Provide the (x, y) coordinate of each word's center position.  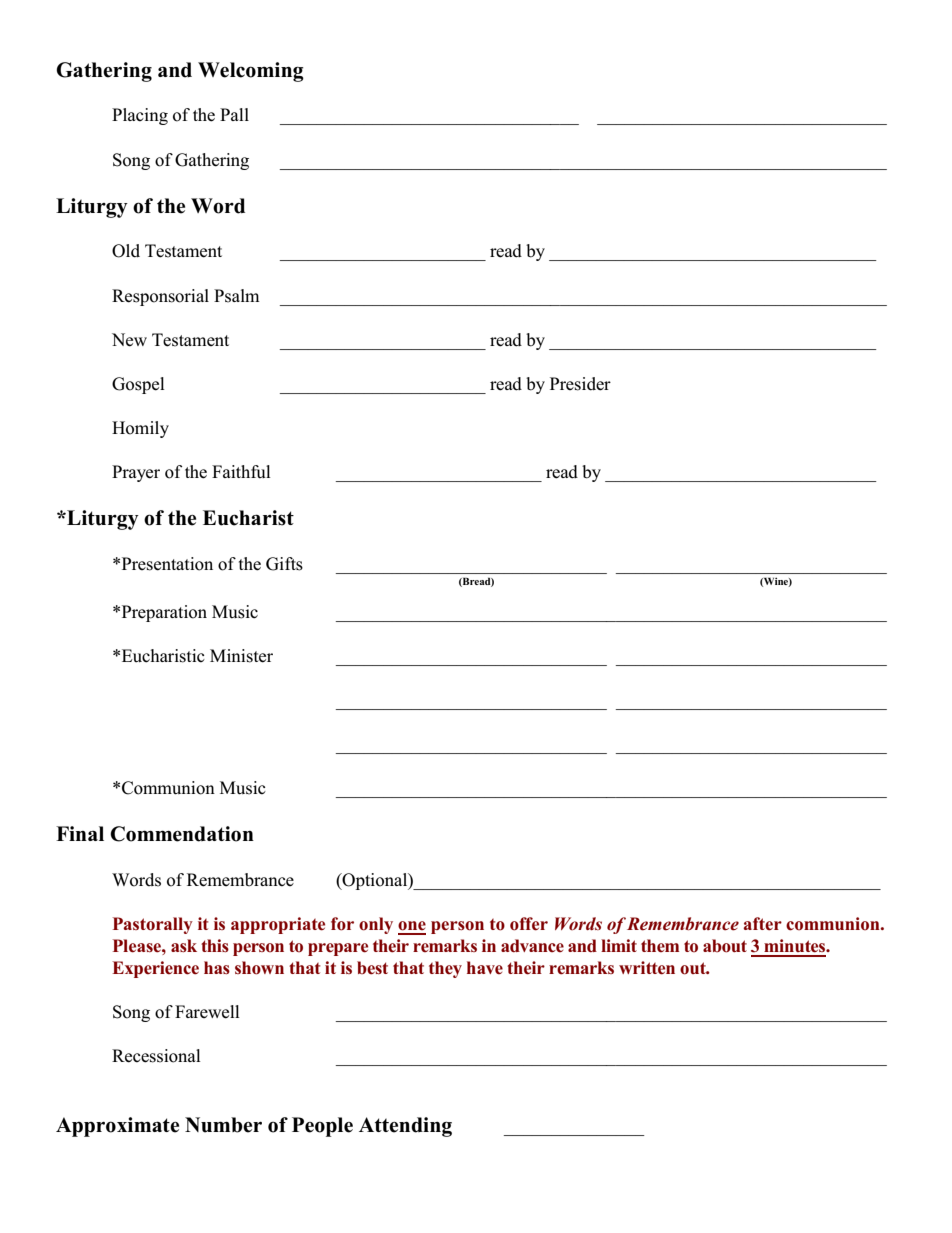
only (376, 925)
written (647, 968)
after (762, 924)
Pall (234, 114)
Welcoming (251, 72)
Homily (140, 429)
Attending (405, 1127)
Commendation (182, 834)
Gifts (284, 564)
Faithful (241, 472)
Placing (140, 116)
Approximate (117, 1127)
